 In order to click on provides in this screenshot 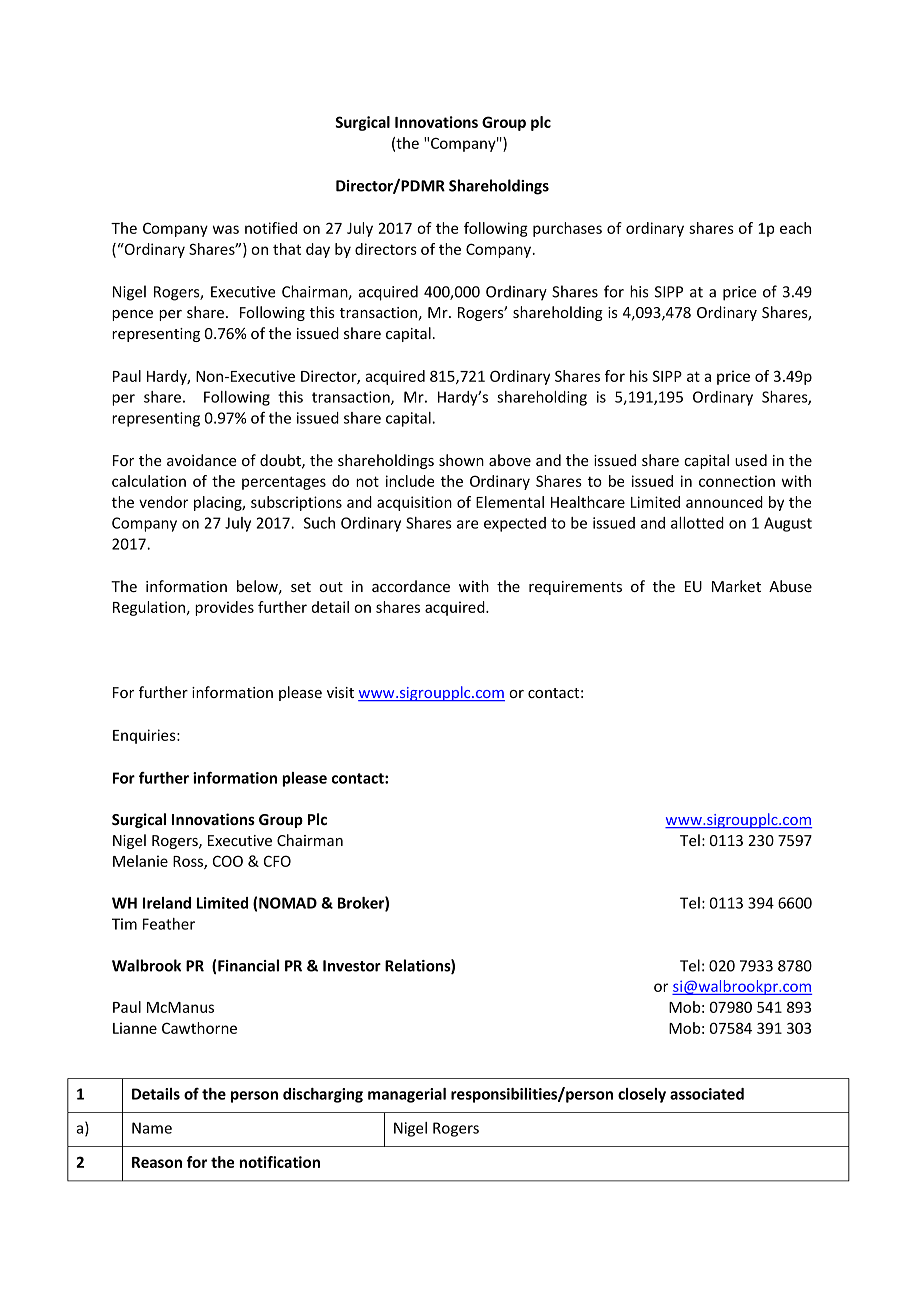, I will do `click(224, 608)`.
